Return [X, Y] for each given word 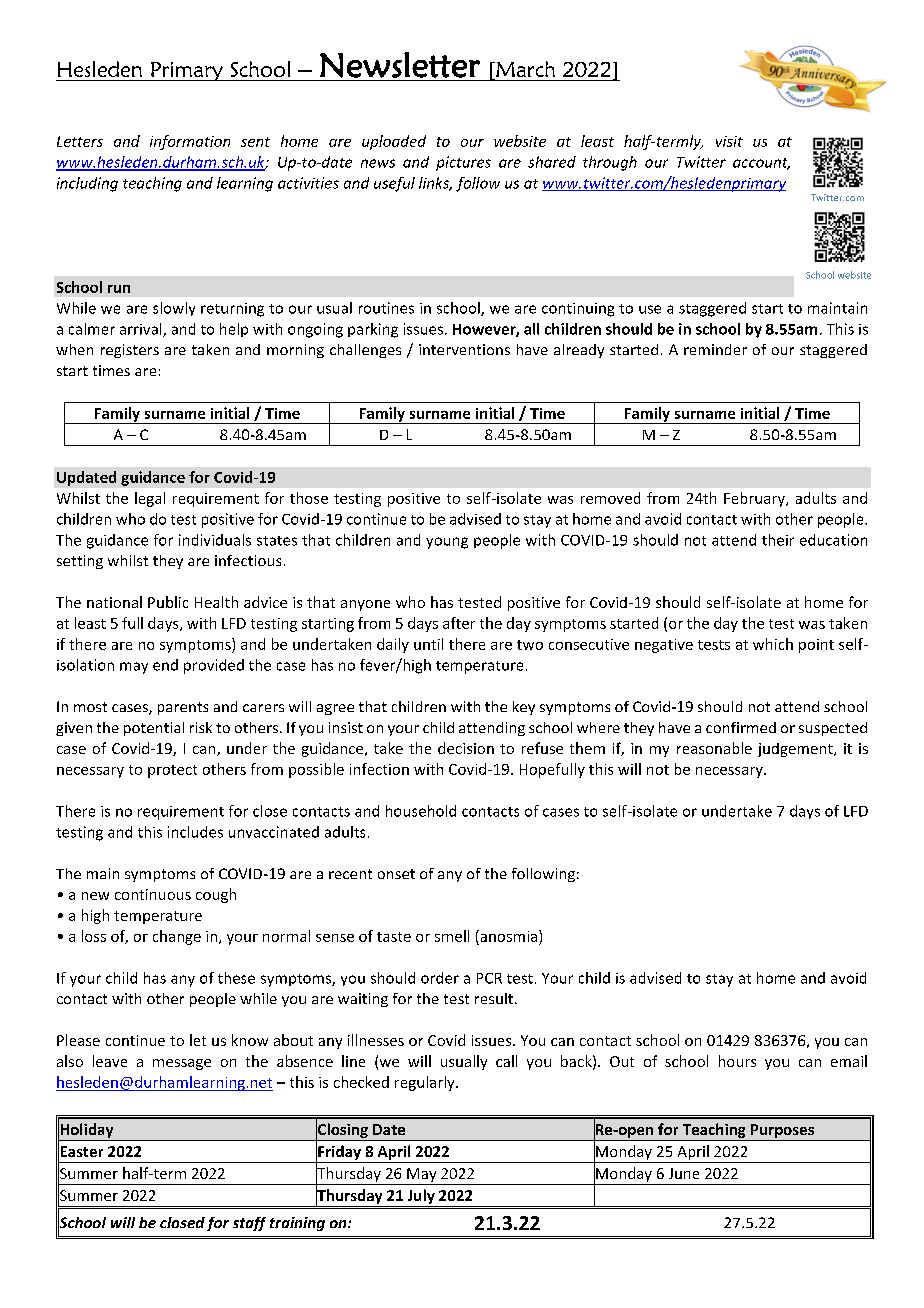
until [428, 644]
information [190, 142]
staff [249, 1224]
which [773, 644]
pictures [463, 163]
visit [729, 141]
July [421, 1196]
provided [214, 666]
